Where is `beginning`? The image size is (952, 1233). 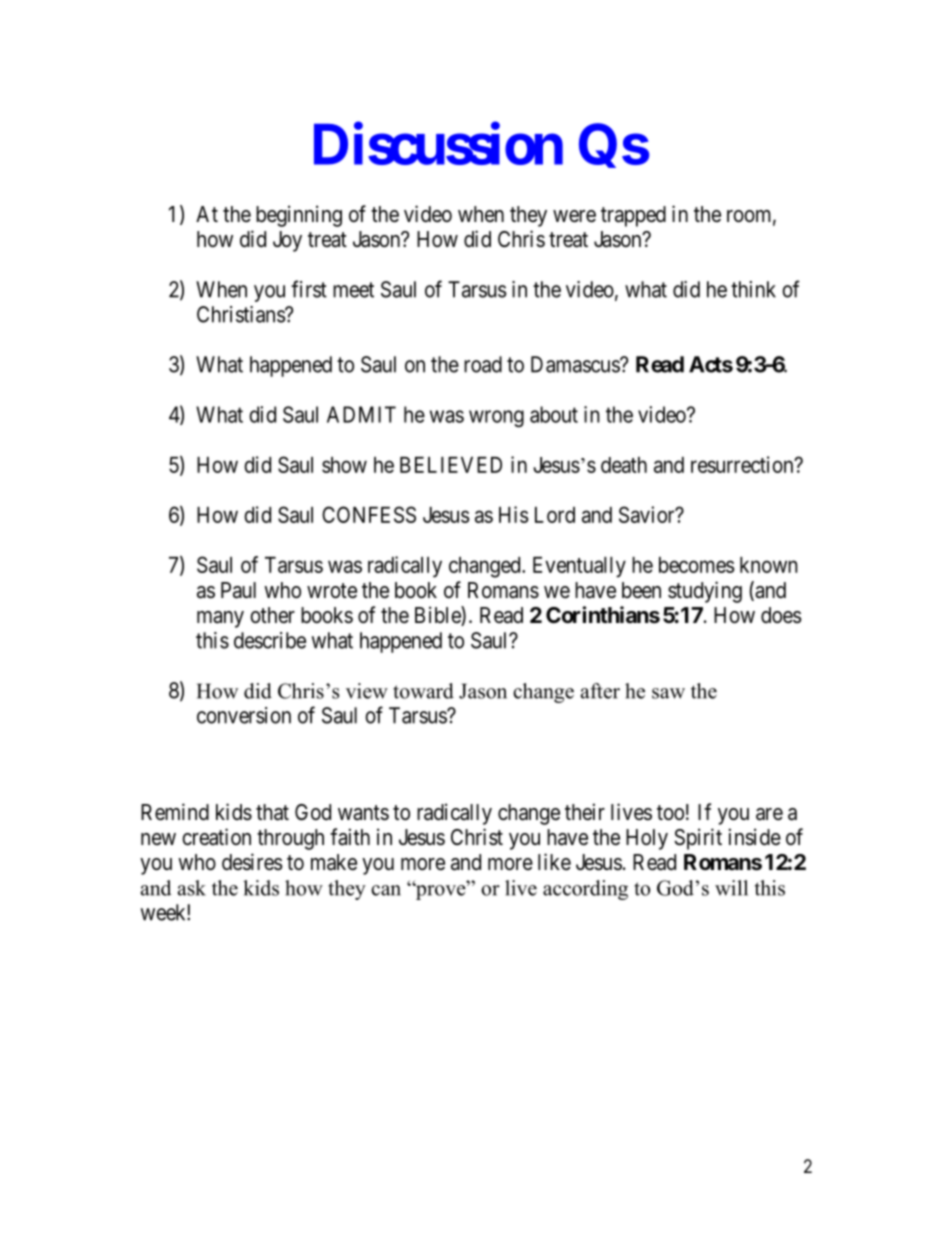
beginning is located at coordinates (299, 216).
